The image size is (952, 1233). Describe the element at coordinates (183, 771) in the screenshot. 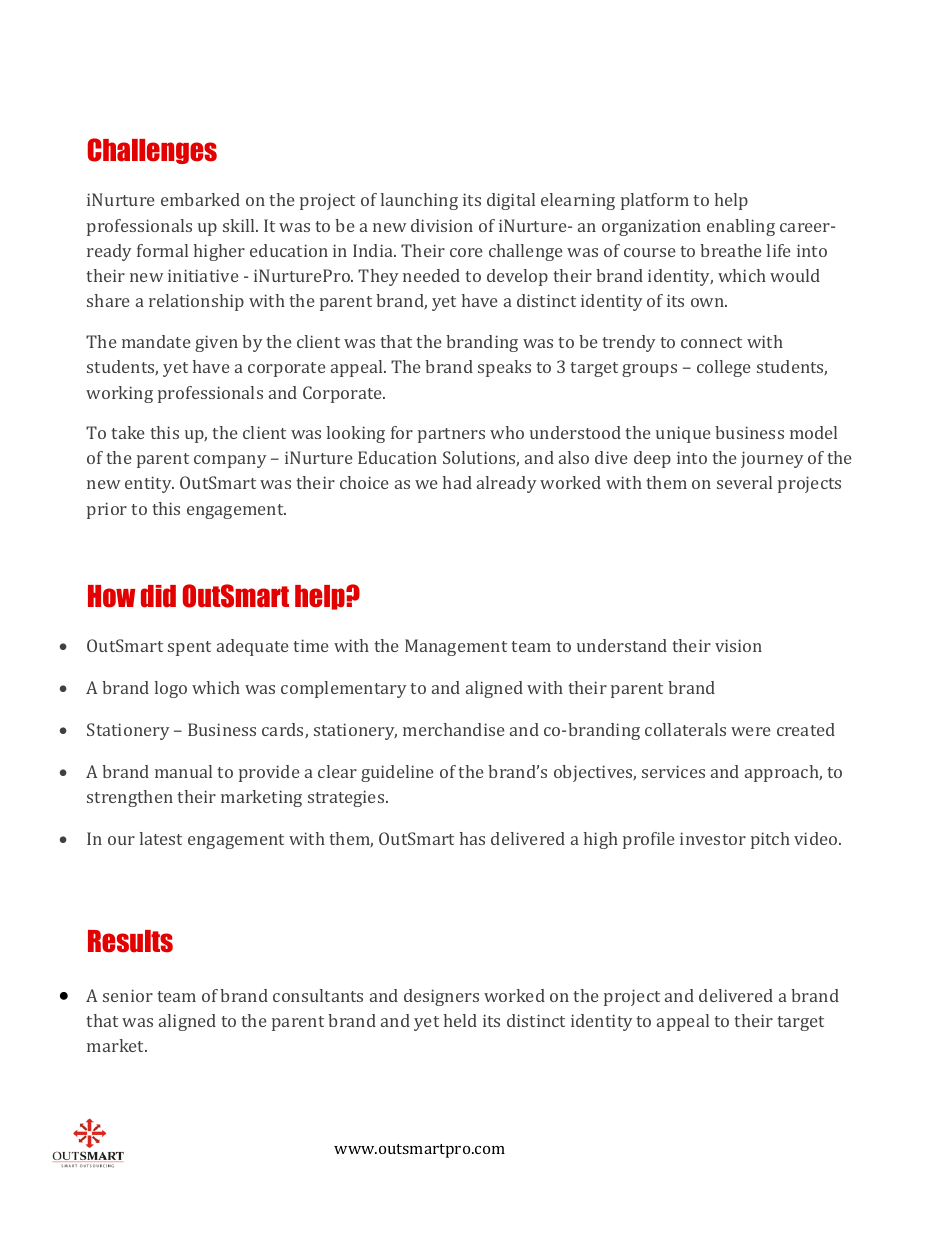

I see `manual` at that location.
